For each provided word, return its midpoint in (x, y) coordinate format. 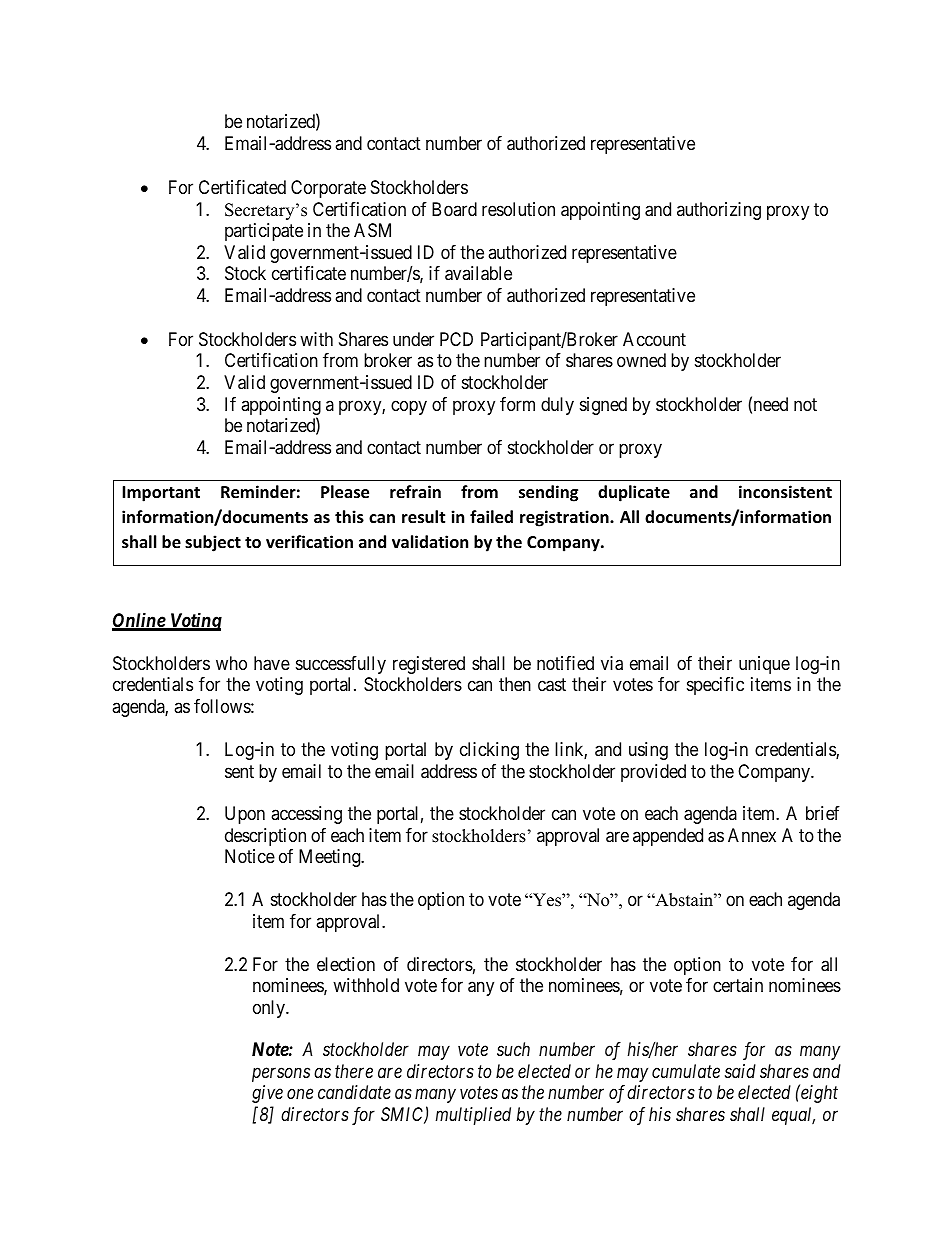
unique (764, 665)
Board (454, 209)
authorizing (719, 211)
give (267, 1094)
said (740, 1071)
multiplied (473, 1116)
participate (264, 232)
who (231, 663)
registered (429, 665)
